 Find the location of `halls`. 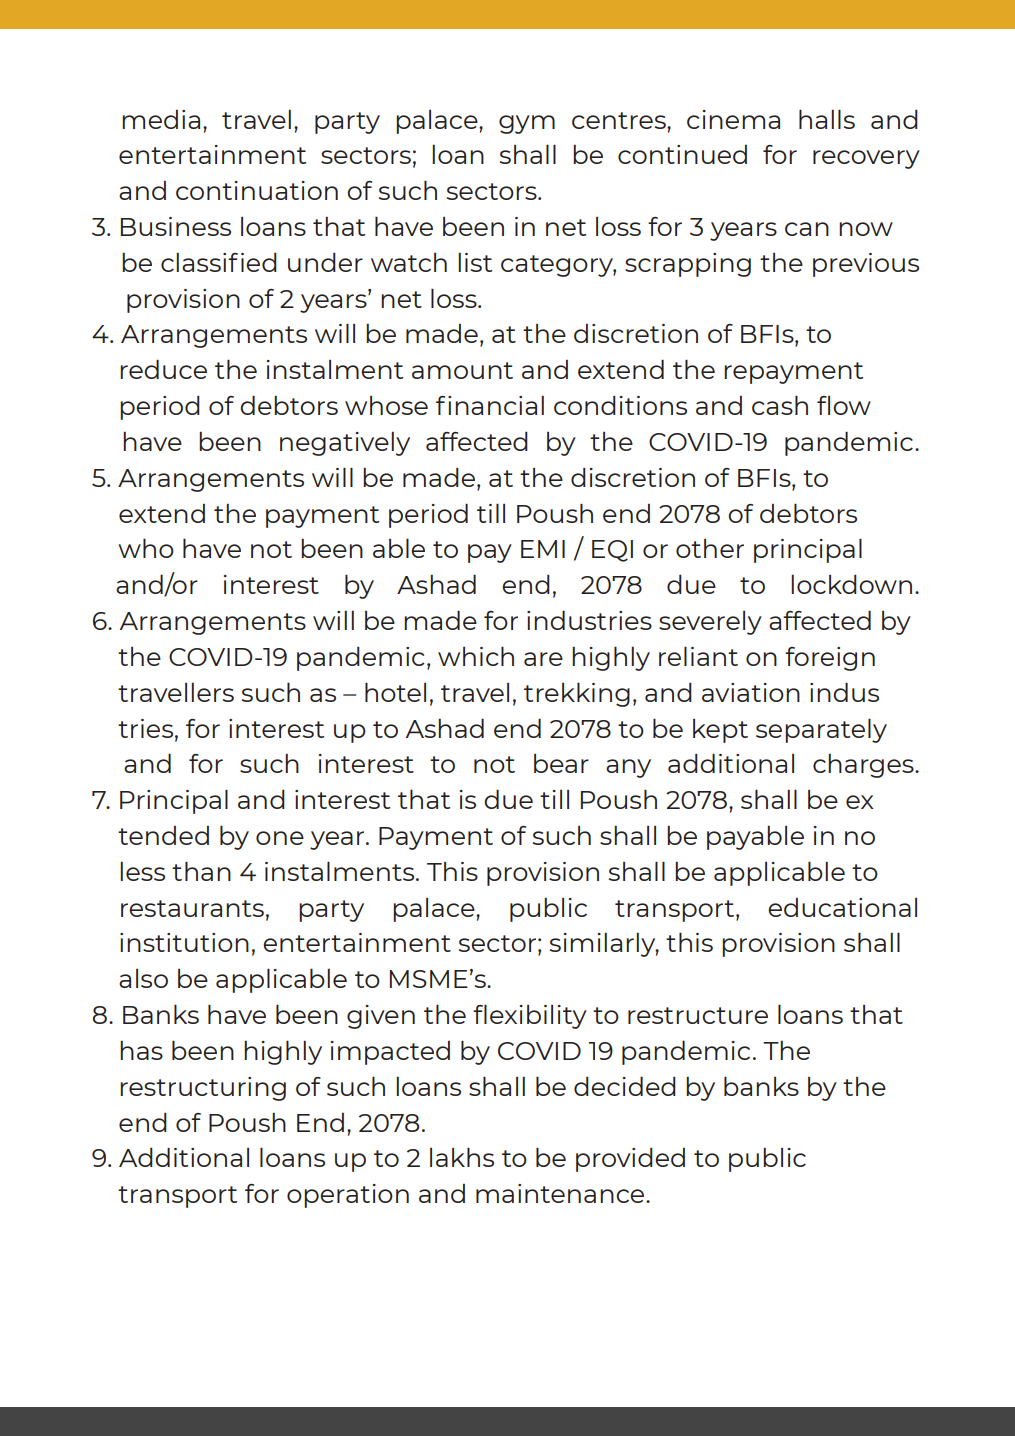

halls is located at coordinates (827, 119).
